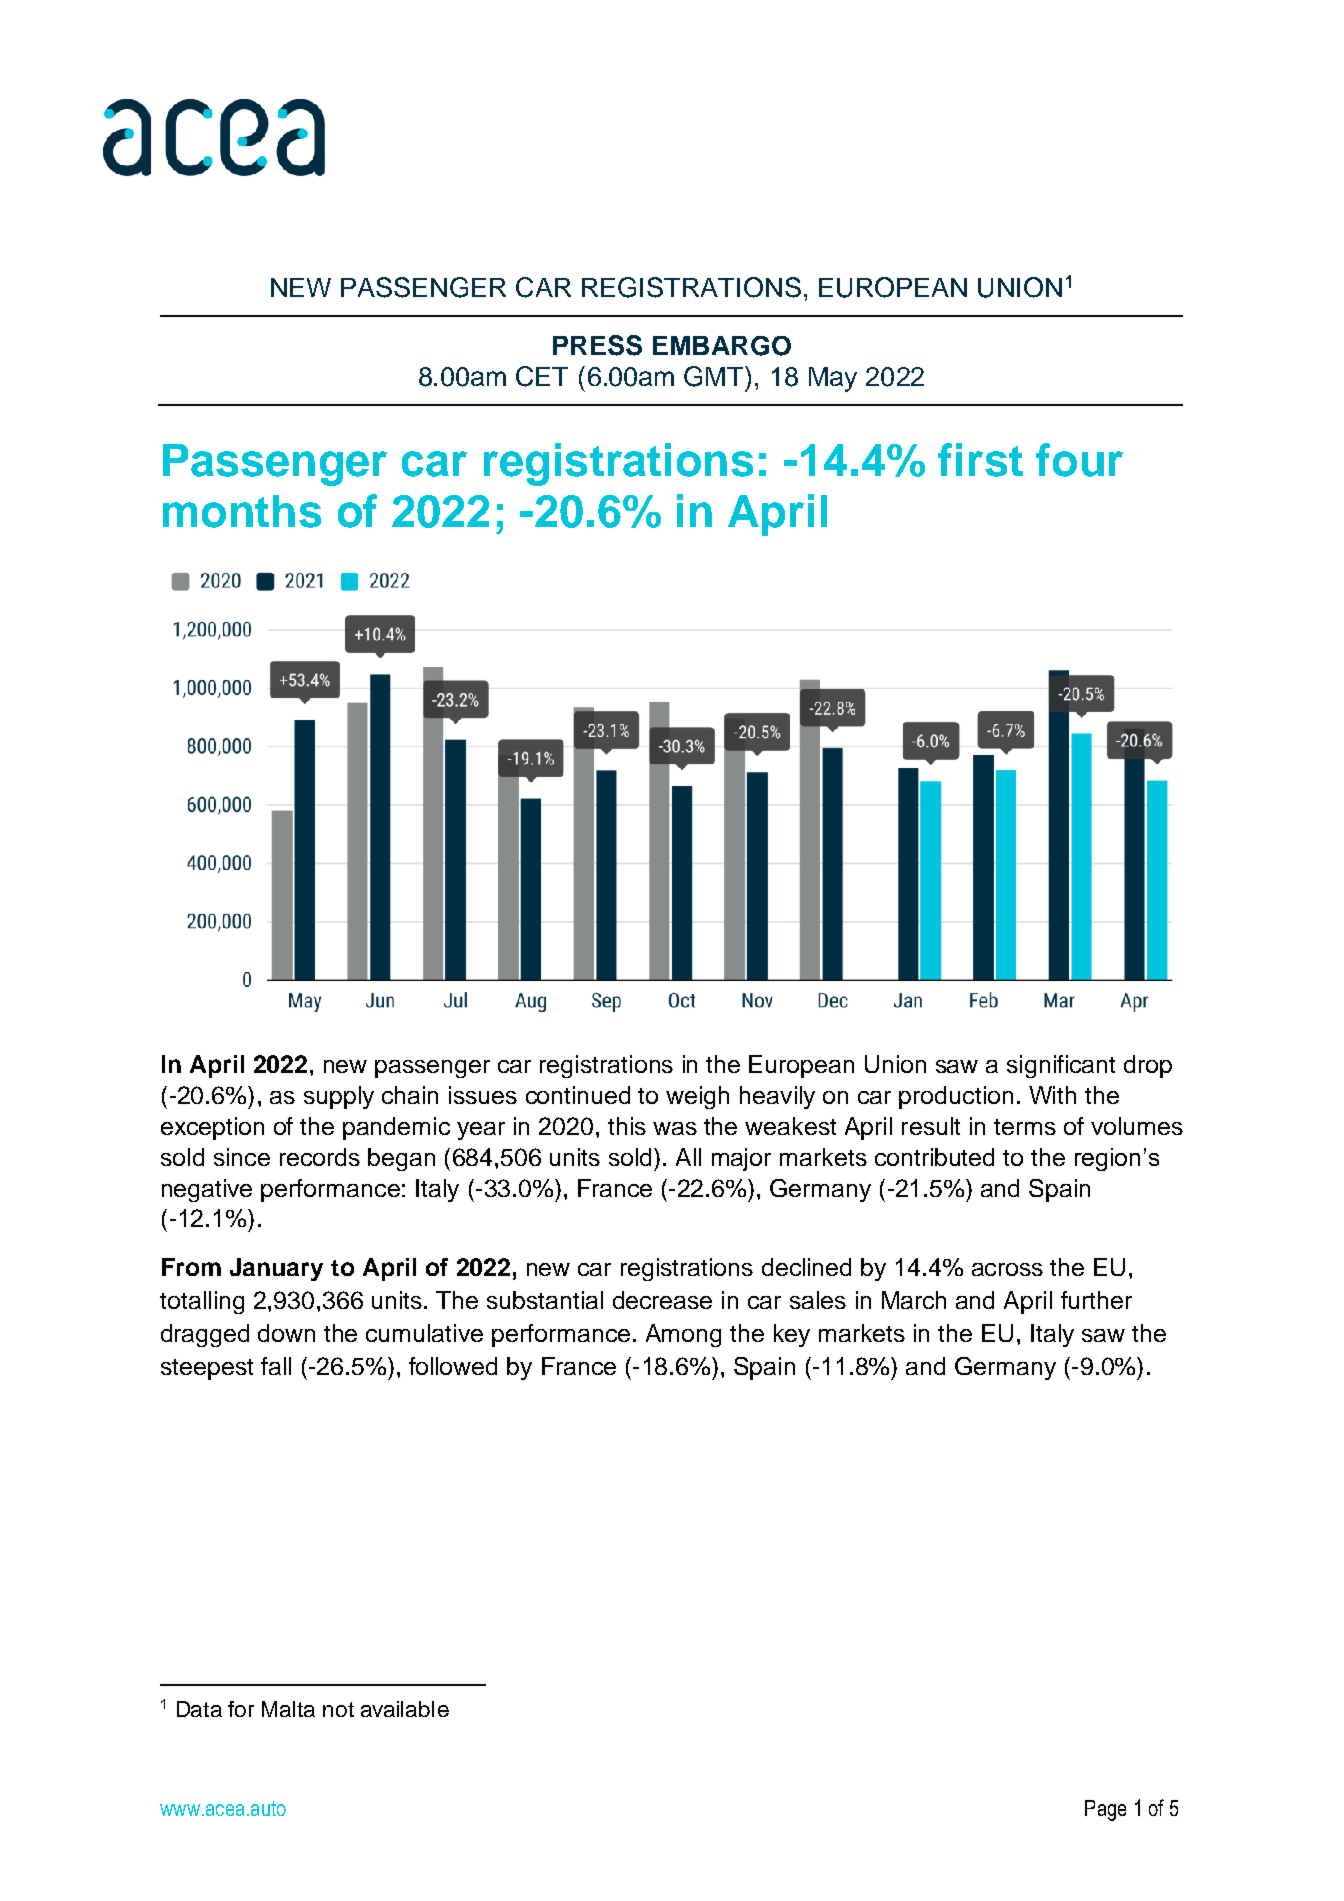  What do you see at coordinates (715, 376) in the screenshot?
I see `GMT` at bounding box center [715, 376].
